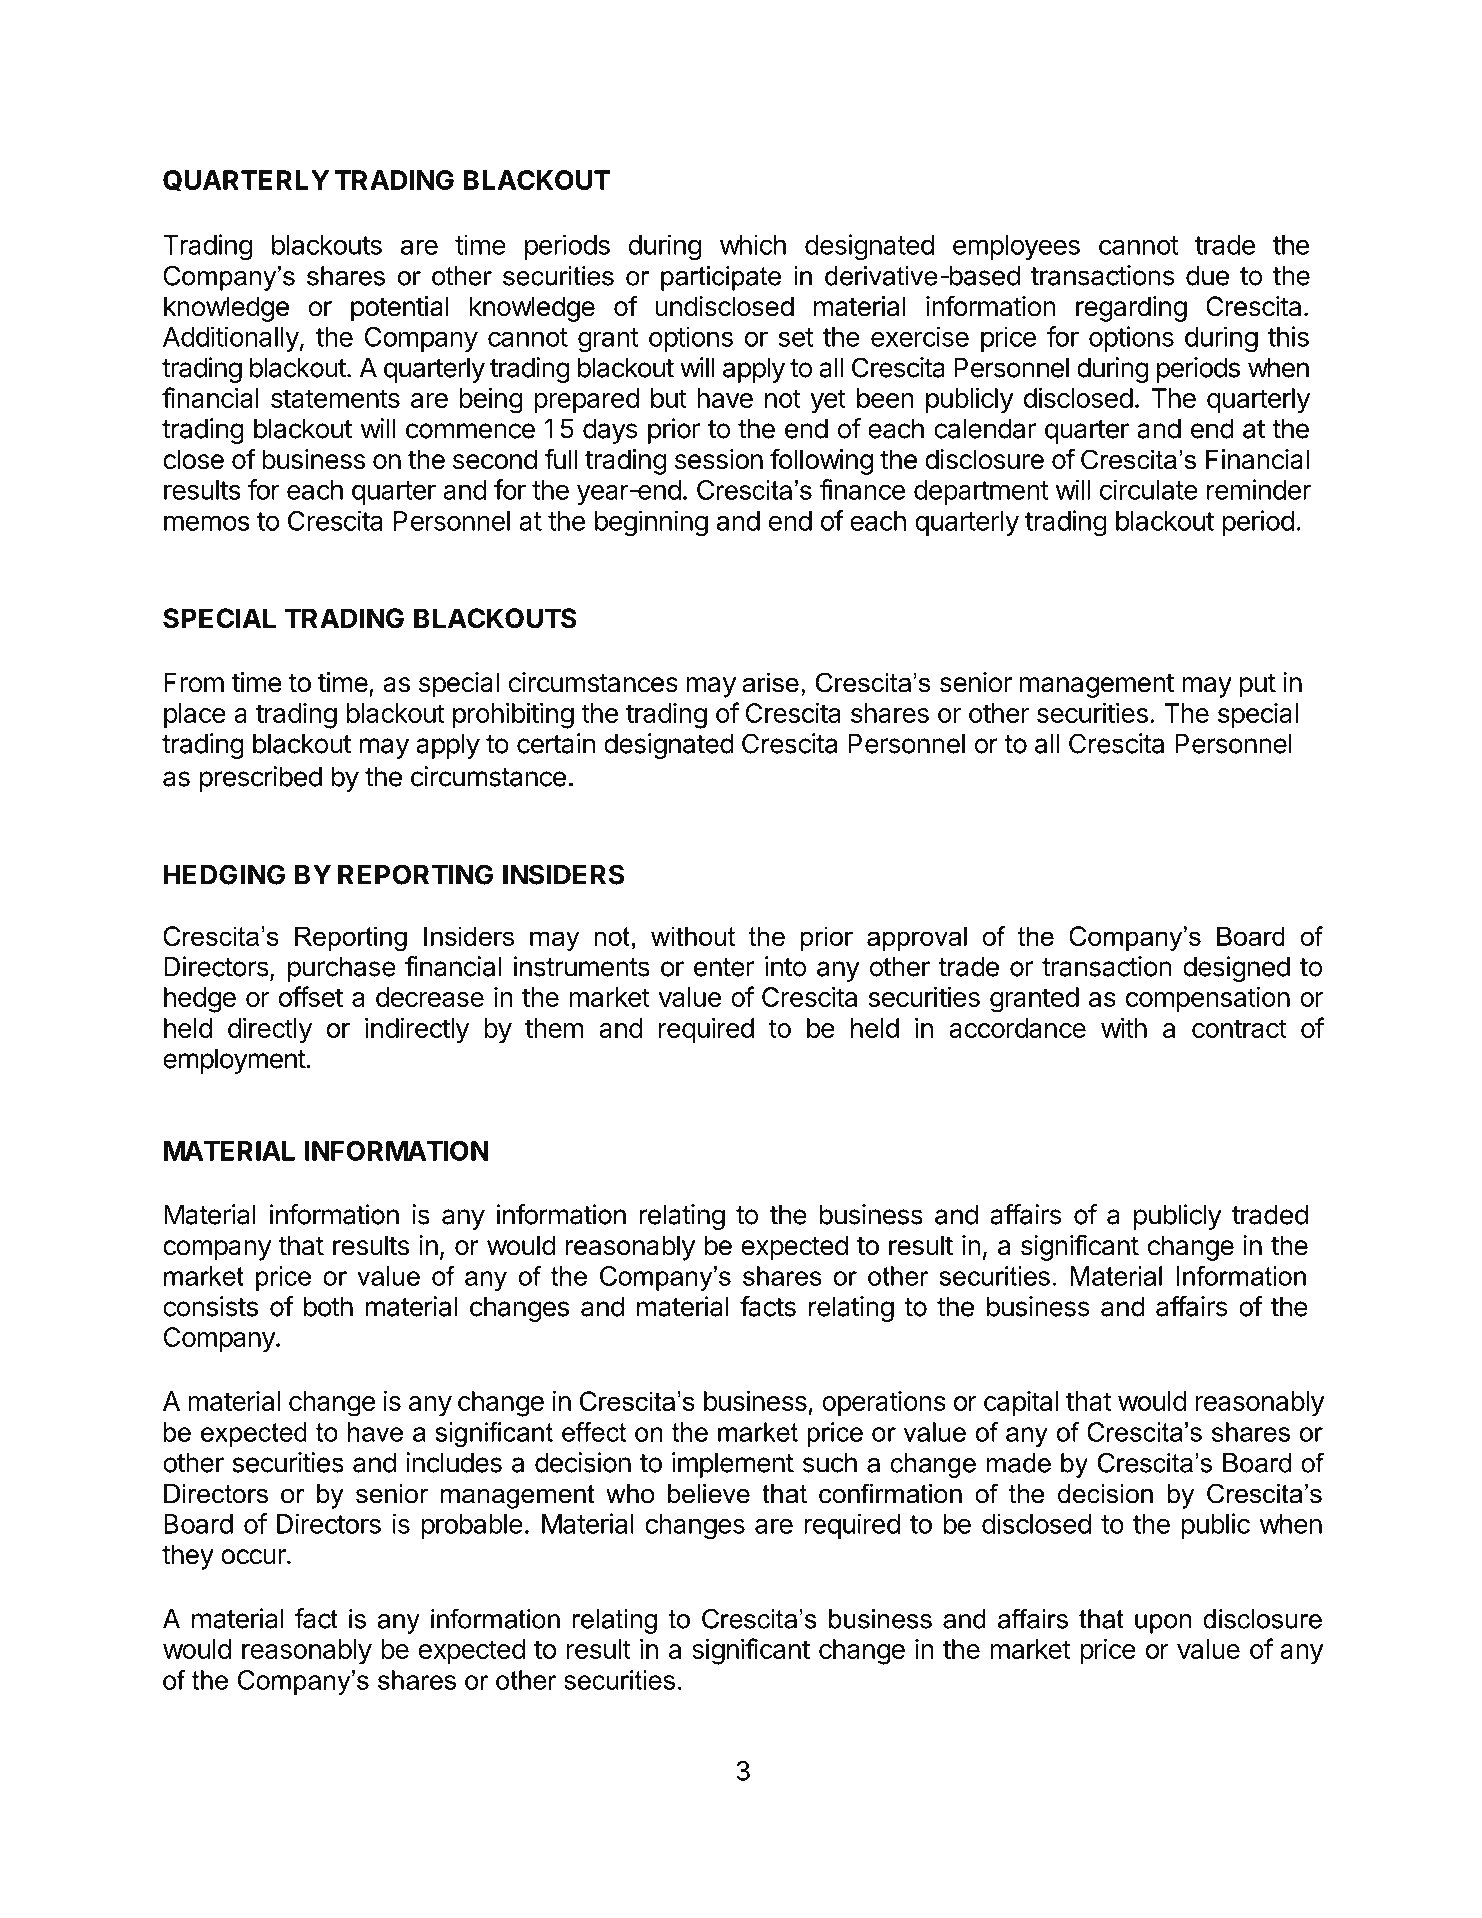  What do you see at coordinates (1163, 1624) in the document?
I see `upon` at bounding box center [1163, 1624].
